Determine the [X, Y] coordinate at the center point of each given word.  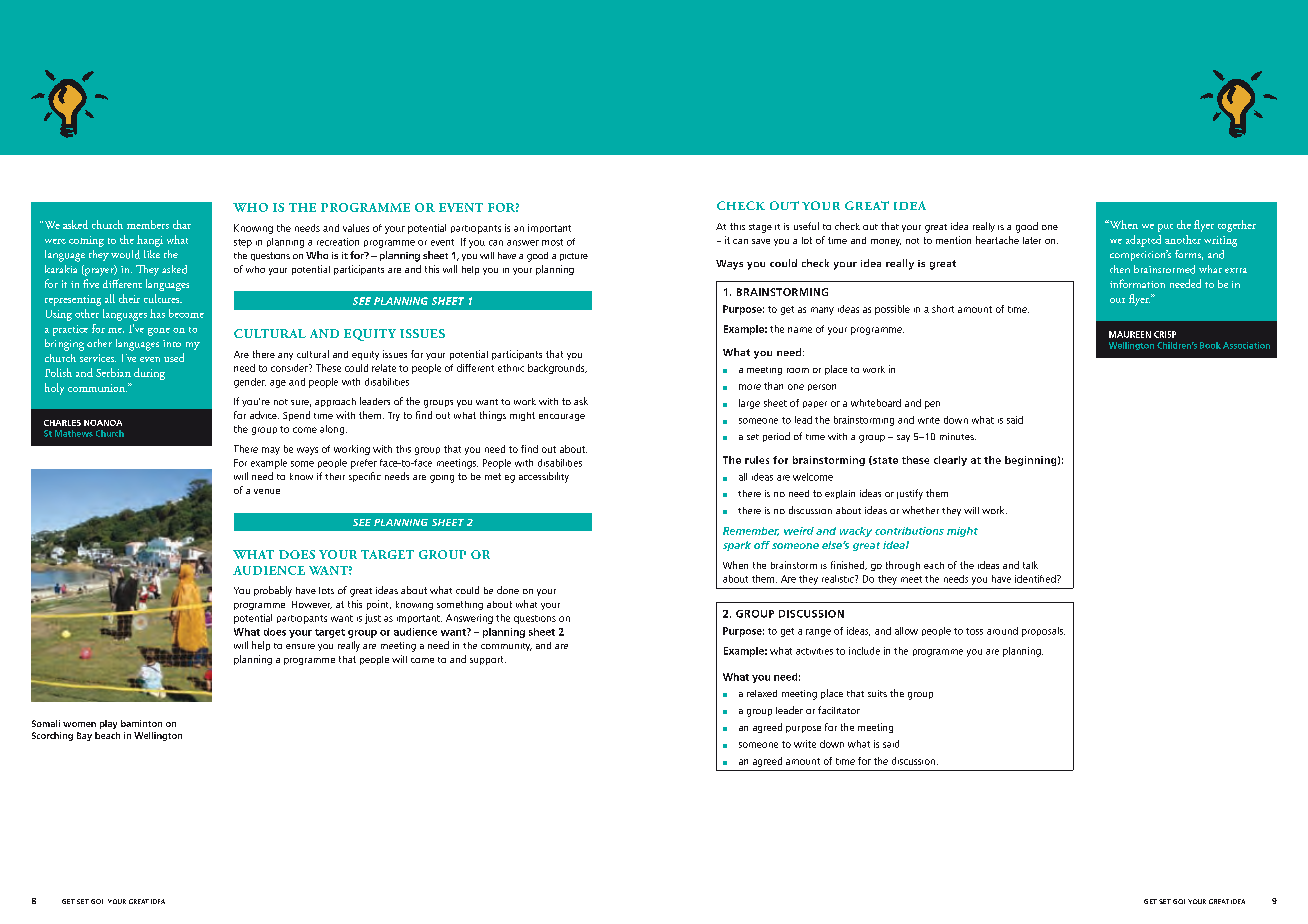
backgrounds [557, 369]
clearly [950, 461]
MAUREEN [1130, 334]
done [508, 590]
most [552, 242]
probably [273, 591]
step [243, 243]
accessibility [544, 477]
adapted [1143, 241]
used [174, 357]
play [108, 724]
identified [1036, 579]
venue [267, 491]
